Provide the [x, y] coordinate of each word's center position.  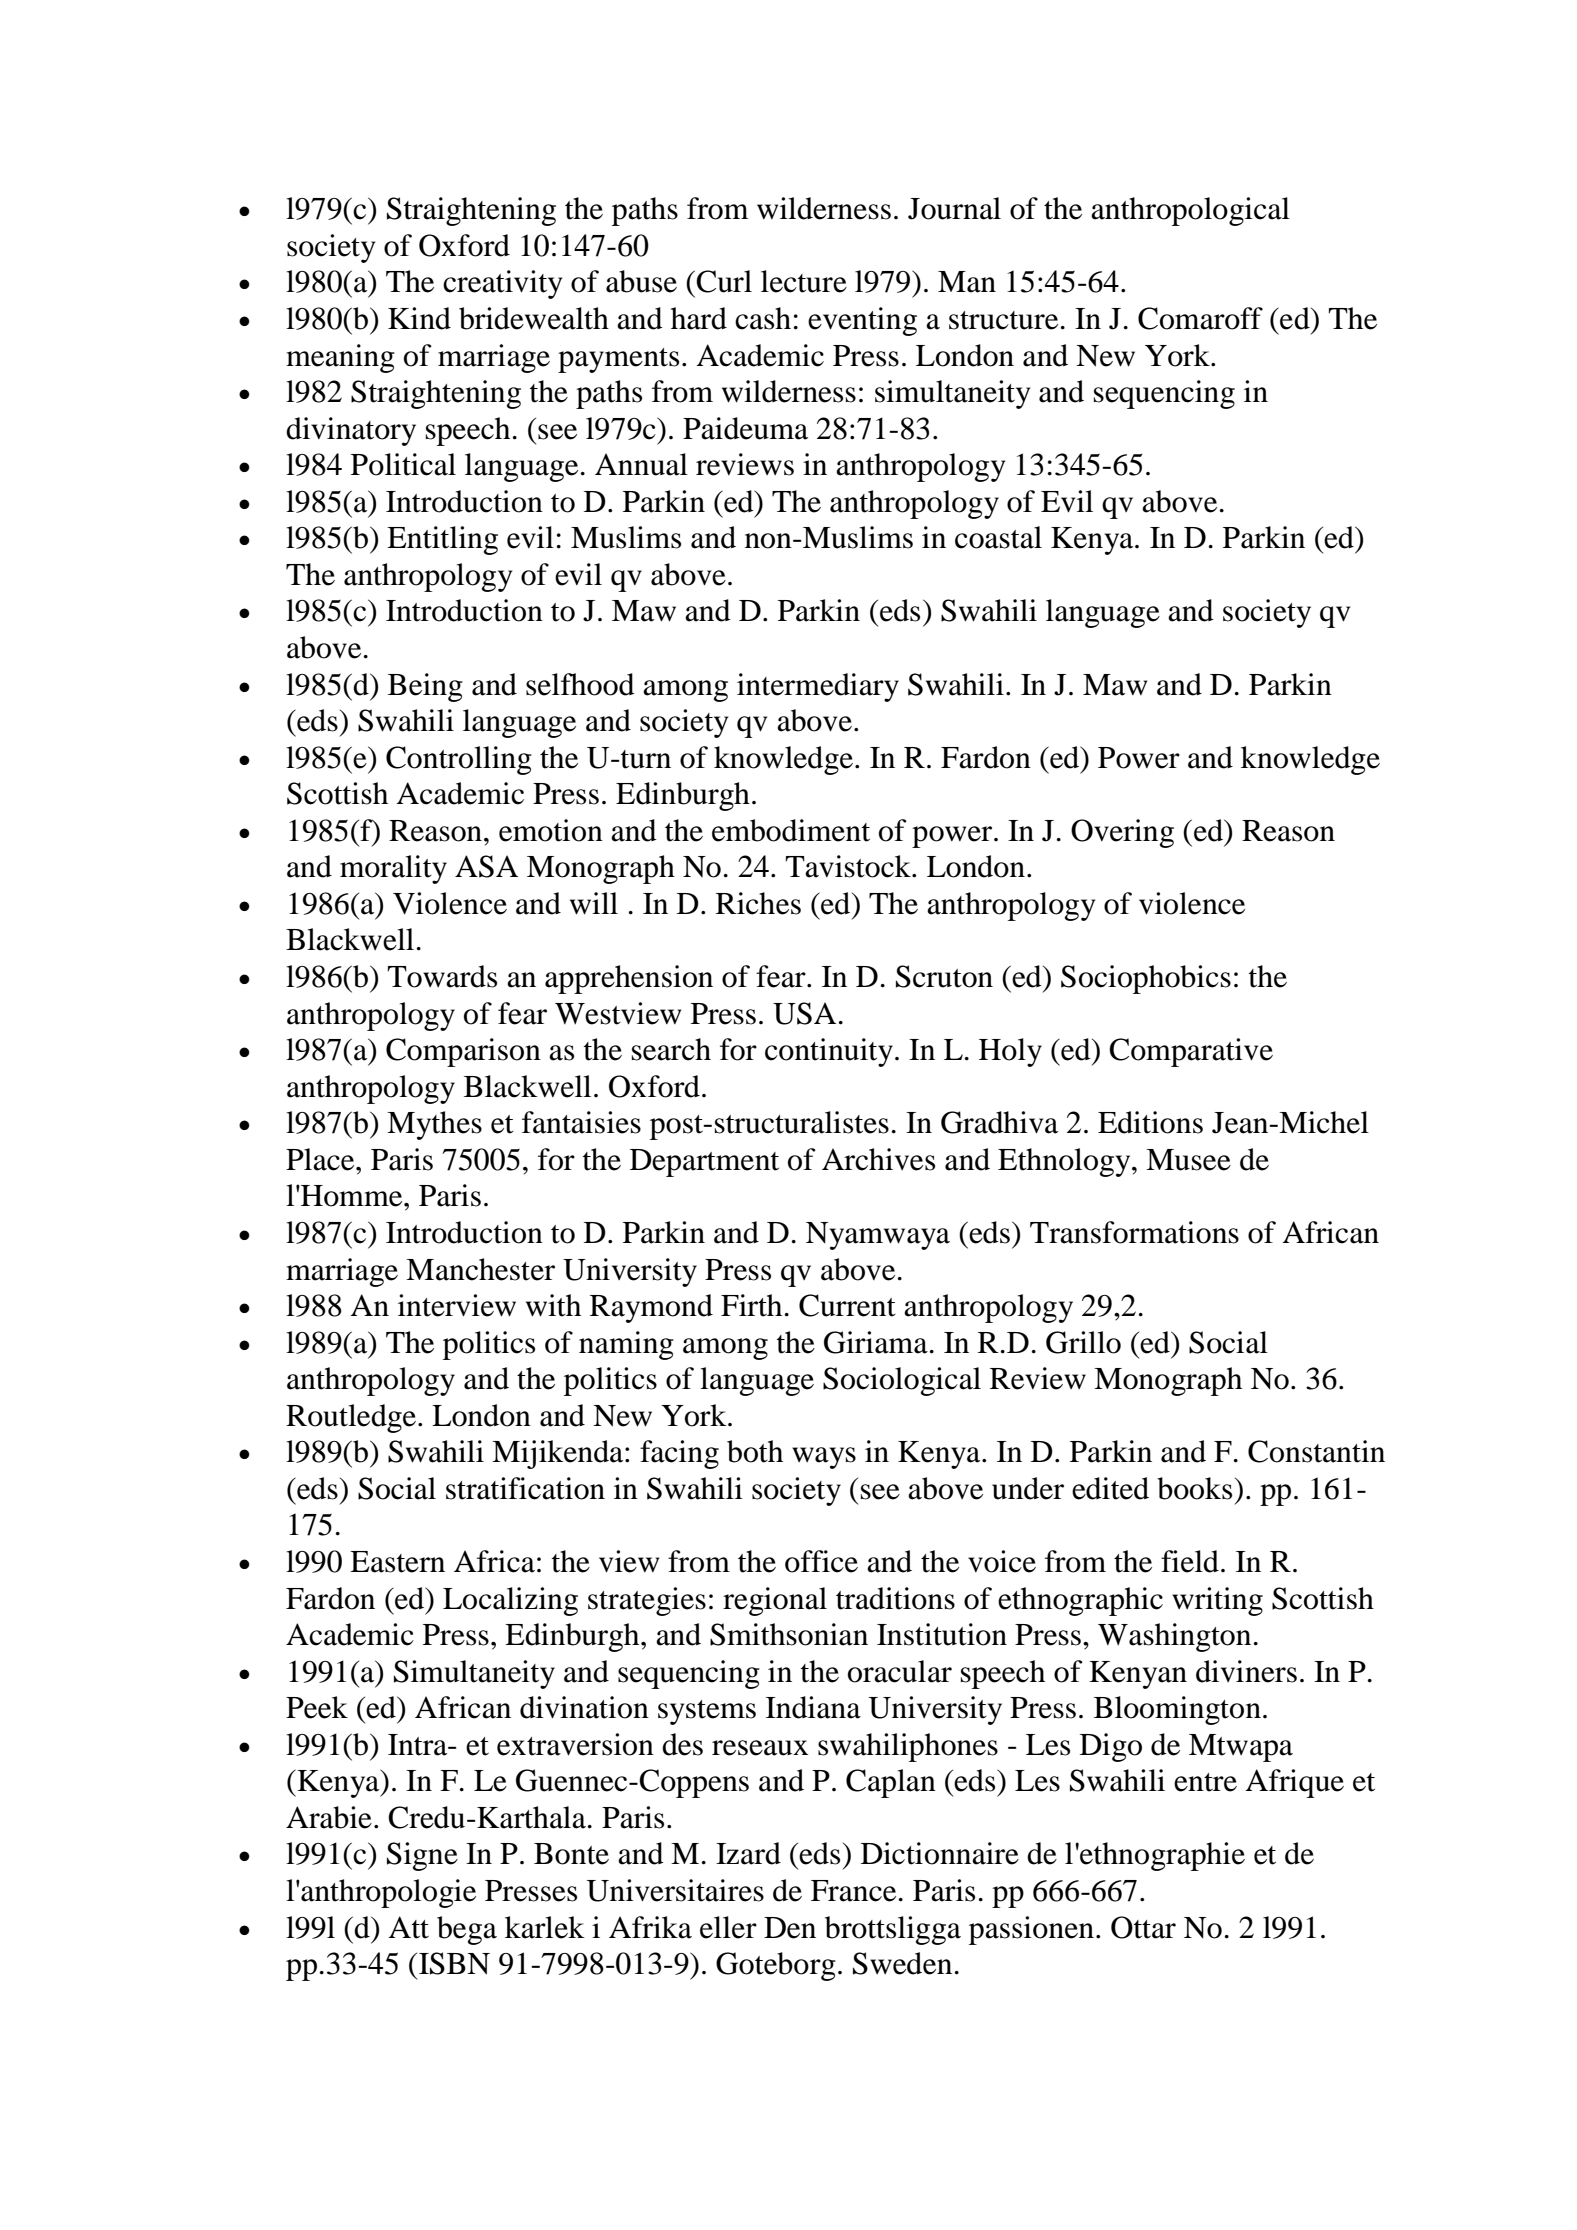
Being [425, 687]
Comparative [1191, 1052]
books [1194, 1488]
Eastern [397, 1562]
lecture [804, 281]
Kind [419, 318]
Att [408, 1927]
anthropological [1190, 211]
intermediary [818, 687]
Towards [442, 976]
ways [824, 1458]
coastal [998, 537]
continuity [829, 1052]
